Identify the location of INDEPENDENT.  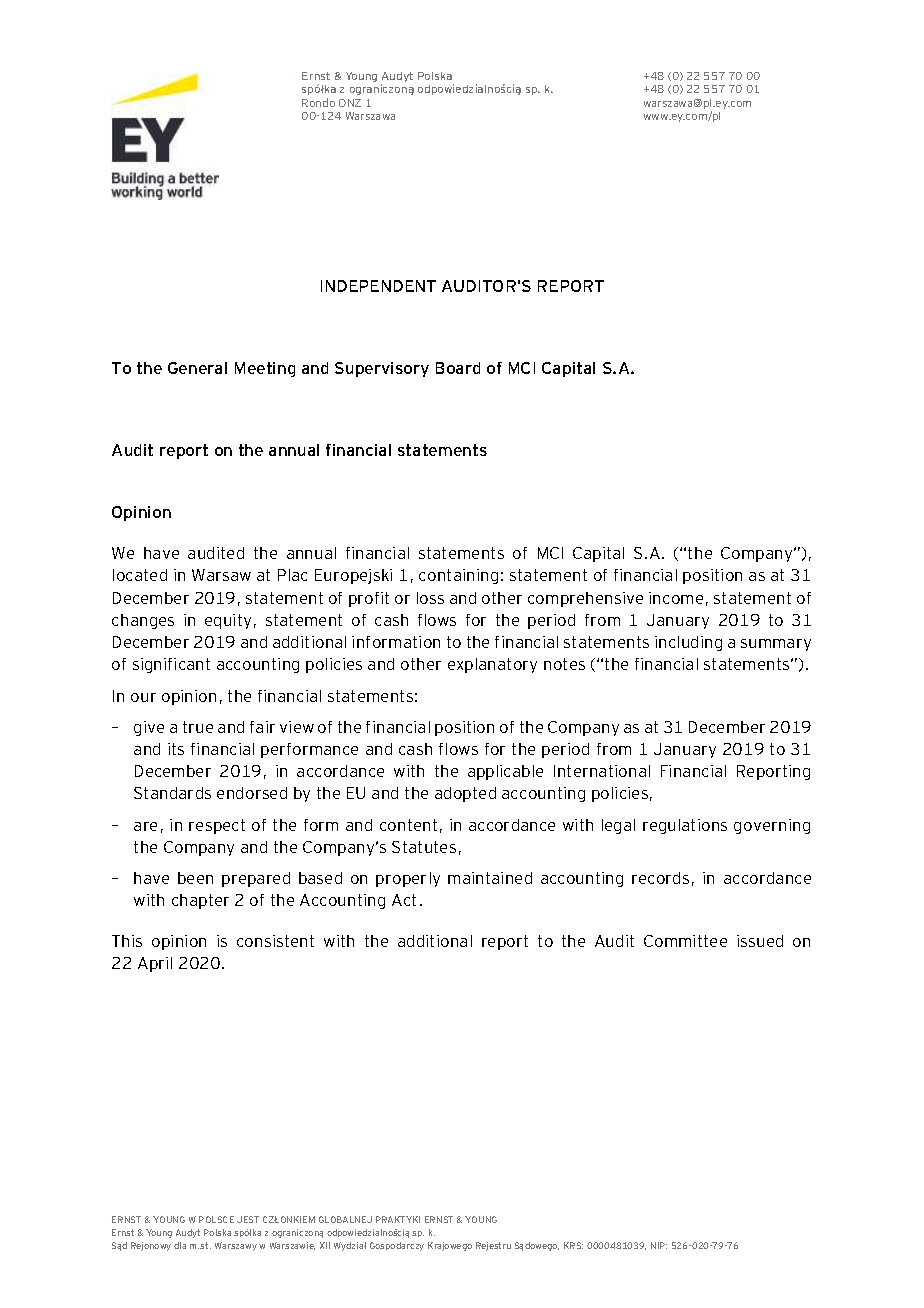
(378, 286).
